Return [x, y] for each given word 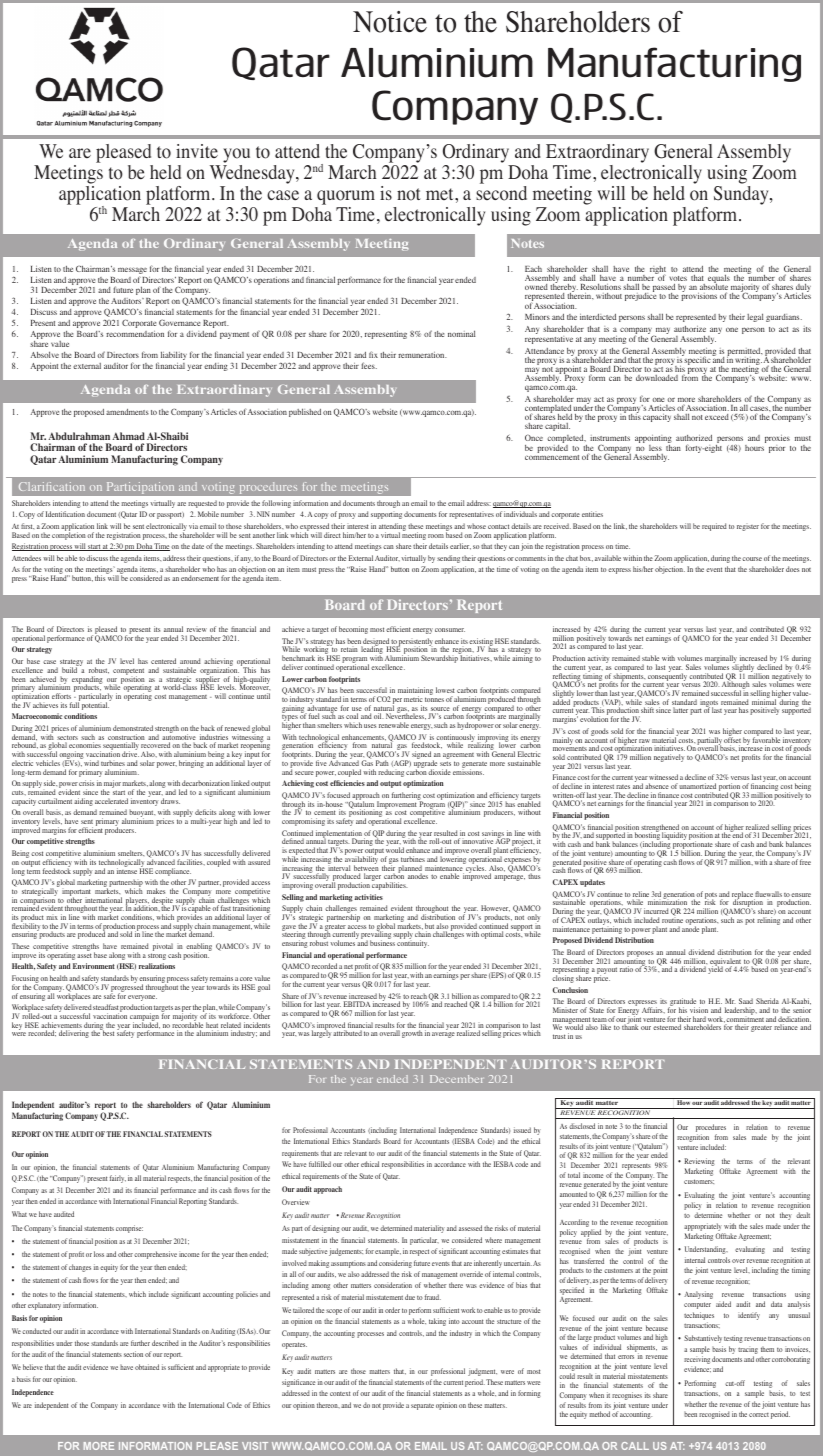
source [439, 710]
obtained [147, 1367]
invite [197, 151]
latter [680, 710]
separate [422, 1407]
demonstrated [133, 728]
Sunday [742, 195]
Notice [390, 22]
